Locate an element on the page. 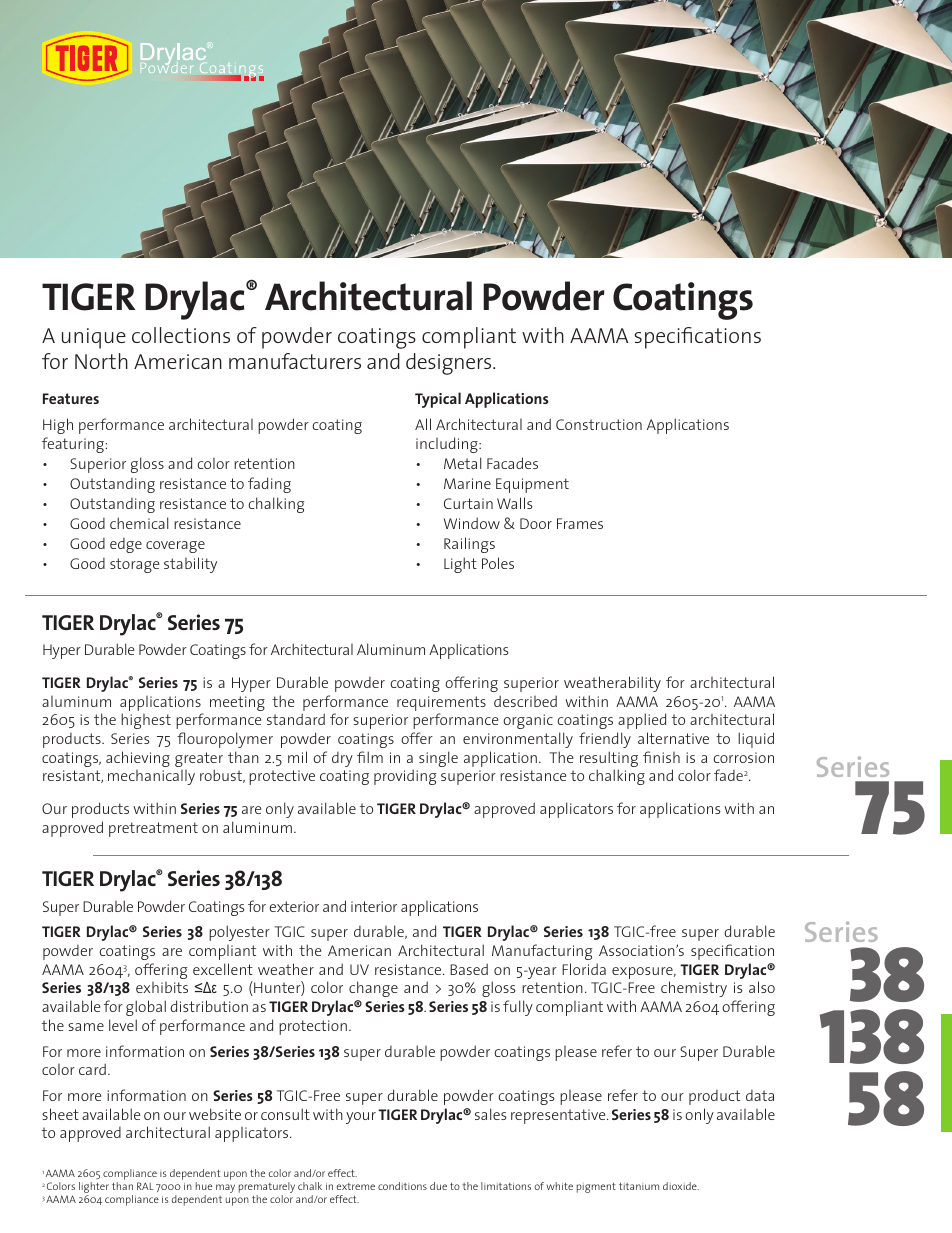 The height and width of the document is (1233, 952). hue is located at coordinates (204, 1186).
